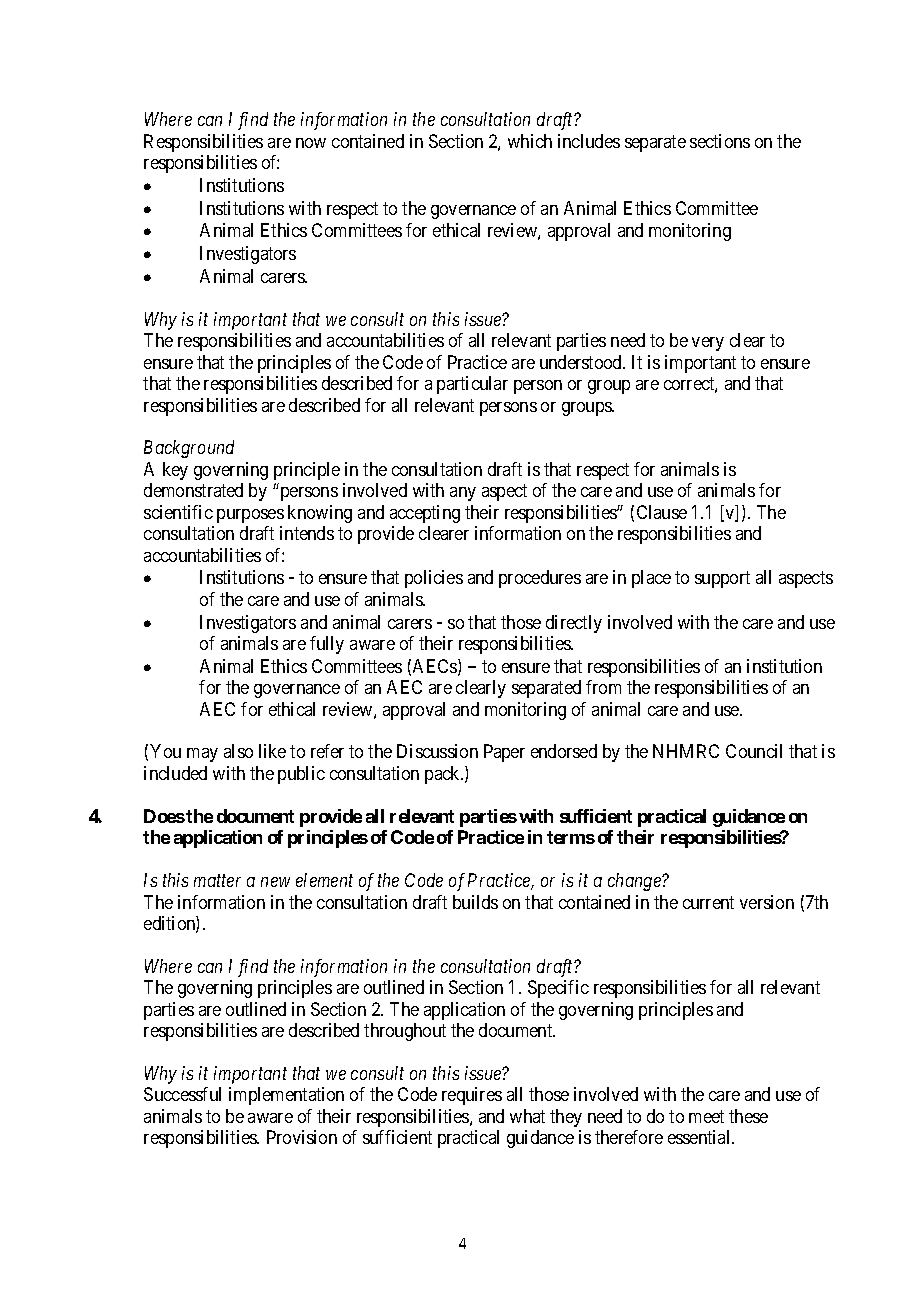 The image size is (924, 1308). What do you see at coordinates (286, 1096) in the screenshot?
I see `implementation` at bounding box center [286, 1096].
